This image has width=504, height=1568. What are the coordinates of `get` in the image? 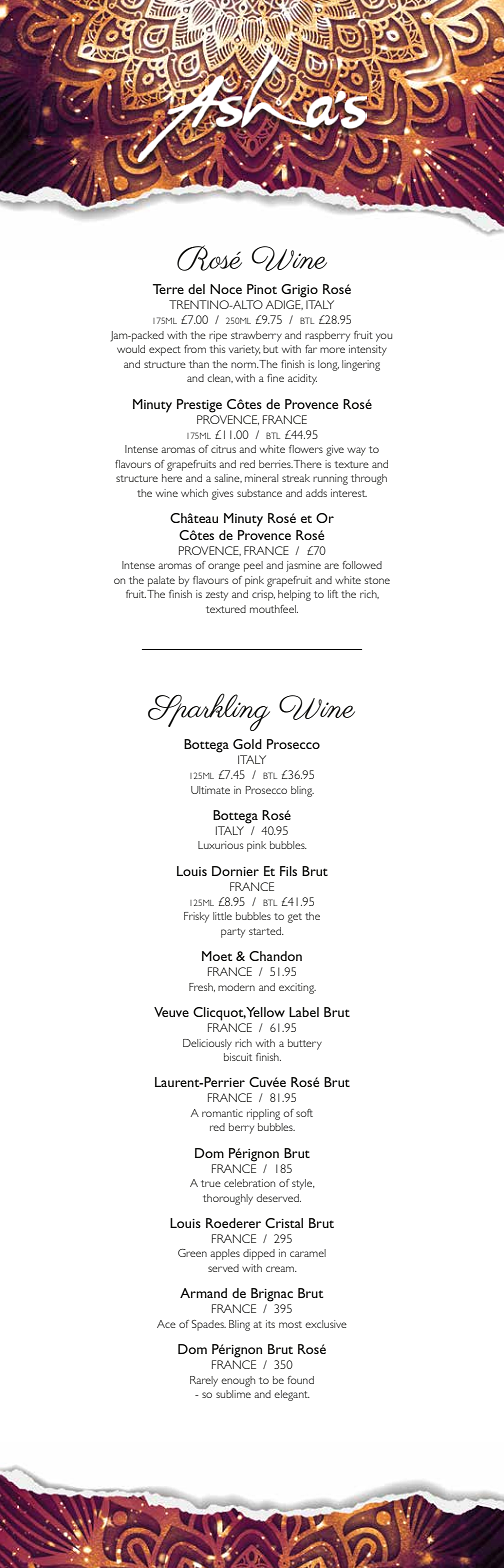 It's located at (295, 918).
